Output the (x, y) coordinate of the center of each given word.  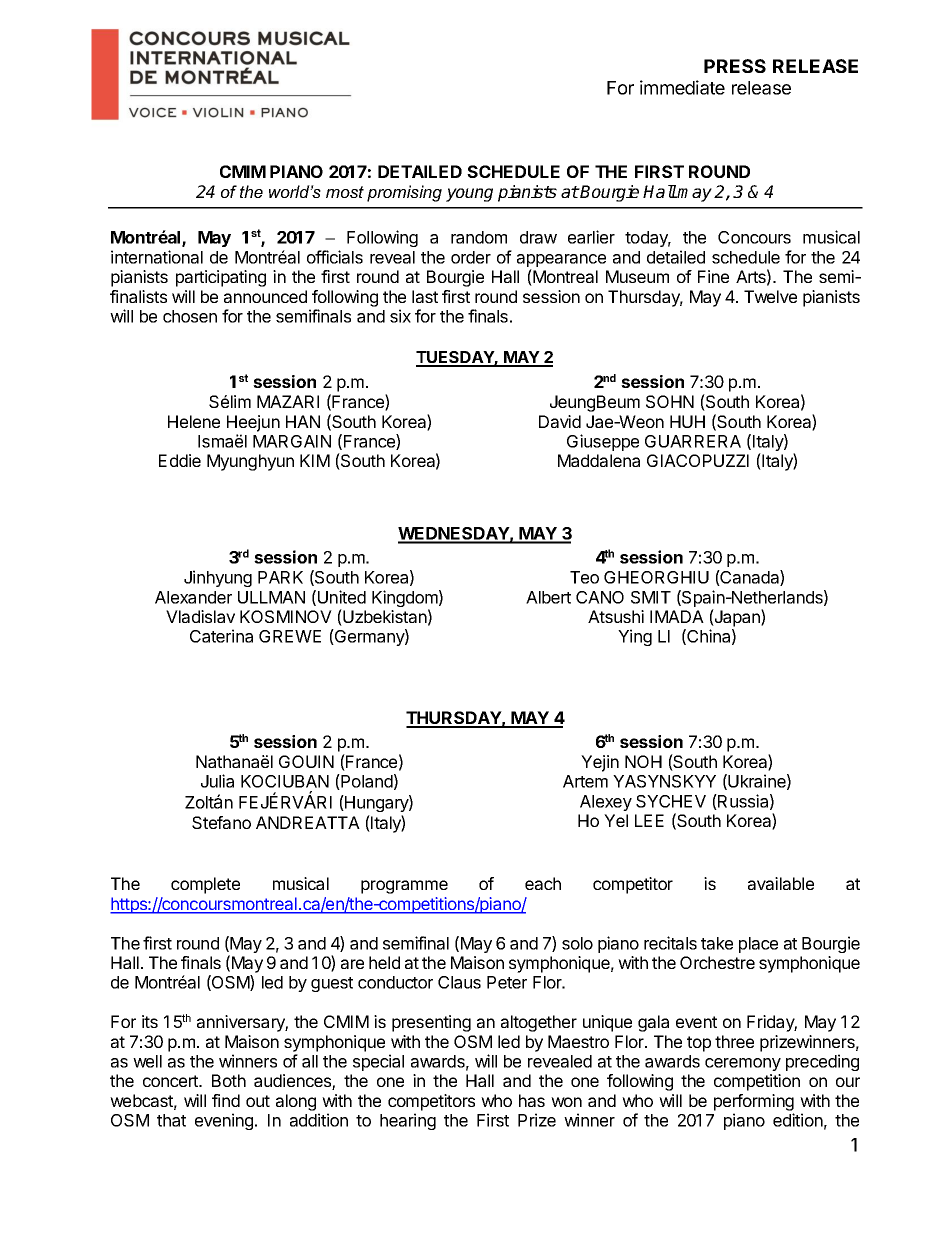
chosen (190, 316)
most (345, 192)
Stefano (221, 822)
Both (229, 1080)
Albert (548, 597)
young (469, 195)
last (425, 296)
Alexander (193, 597)
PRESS (735, 66)
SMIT (651, 597)
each (543, 883)
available (781, 883)
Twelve (770, 296)
